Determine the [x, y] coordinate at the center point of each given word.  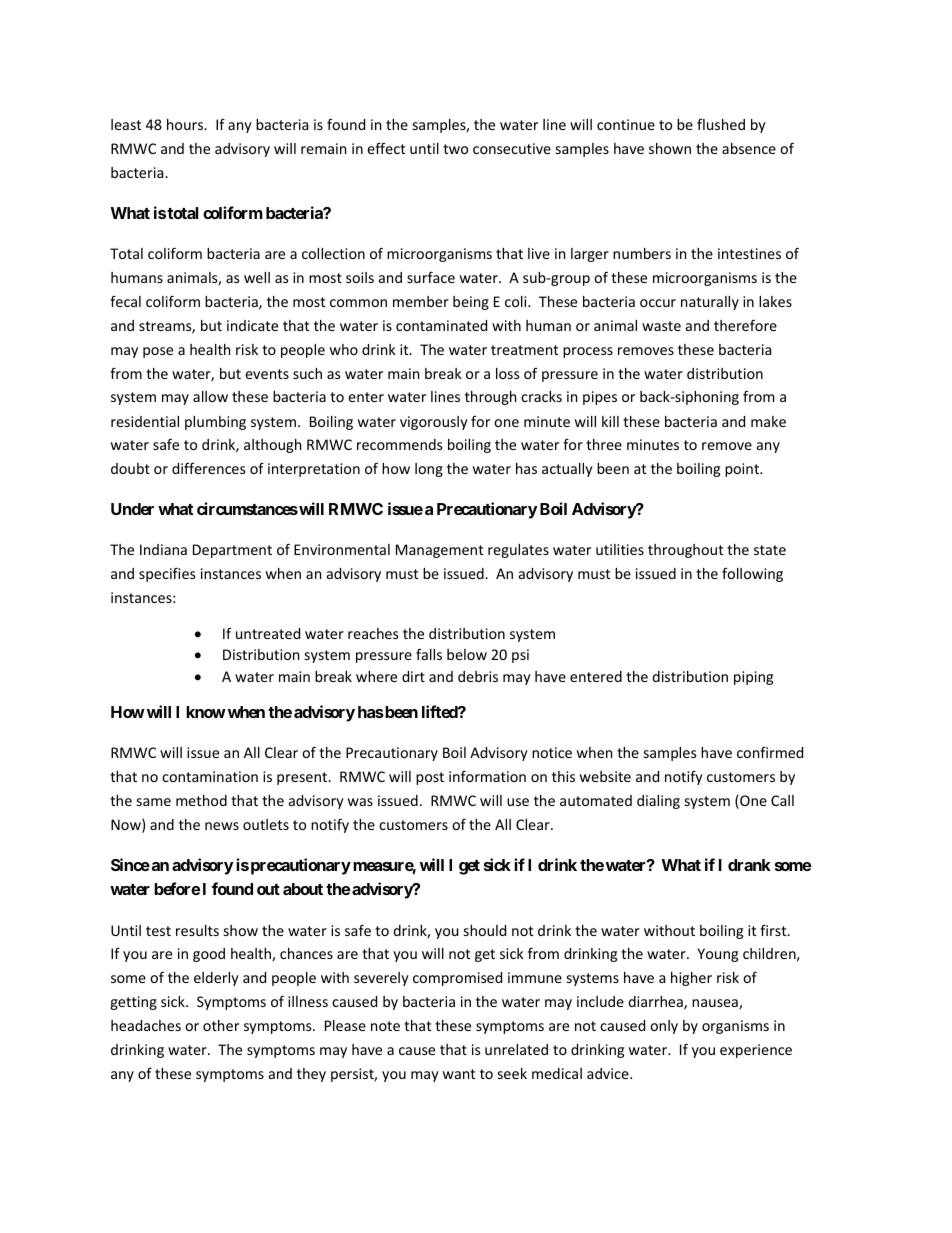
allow [210, 396]
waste [661, 326]
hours [186, 124]
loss [507, 373]
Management [439, 551]
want [459, 1074]
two [455, 149]
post [430, 778]
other [221, 1025]
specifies [167, 574]
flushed [721, 124]
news [222, 826]
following [752, 575]
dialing [658, 802]
